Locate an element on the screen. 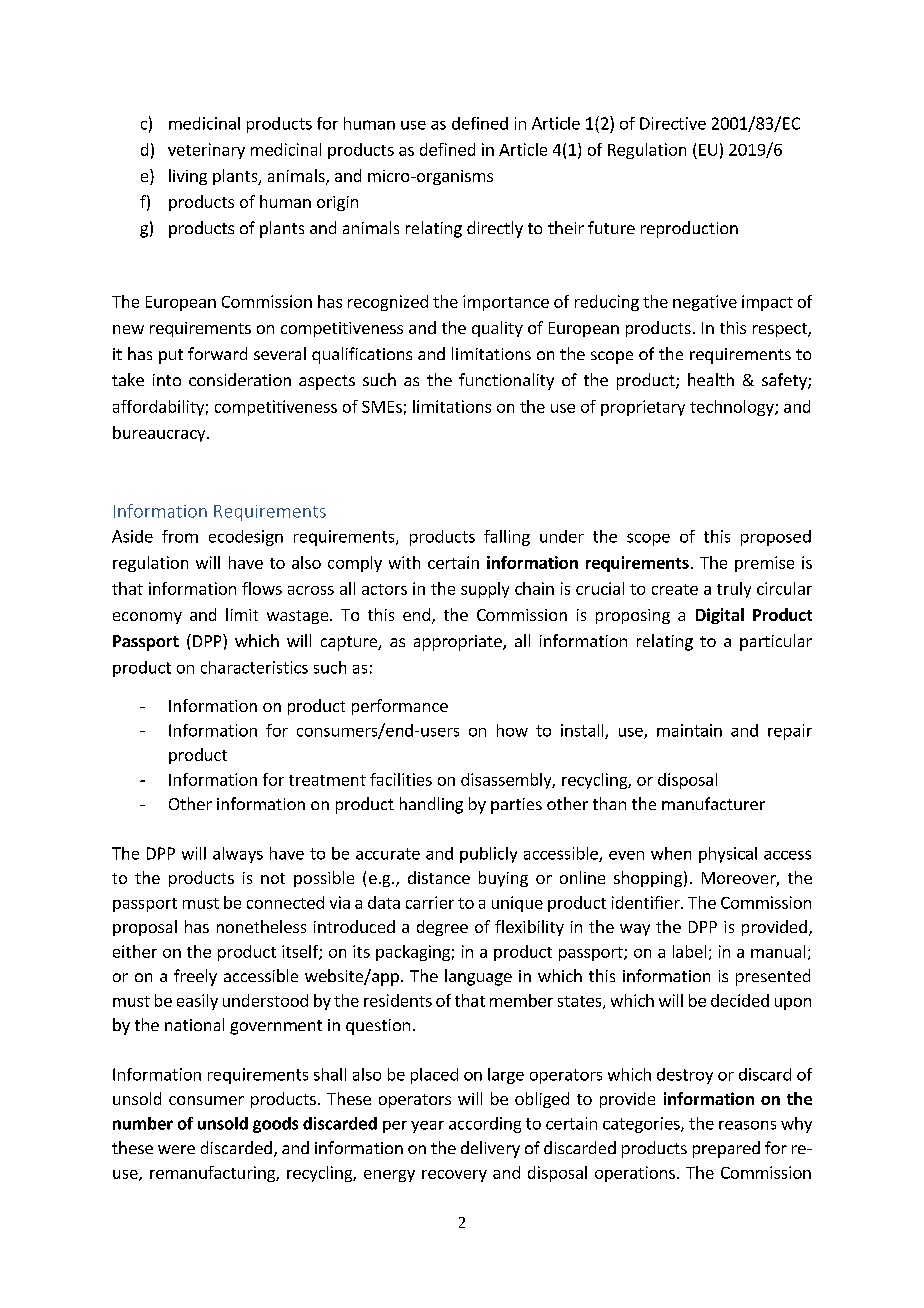  appropriate is located at coordinates (459, 643).
